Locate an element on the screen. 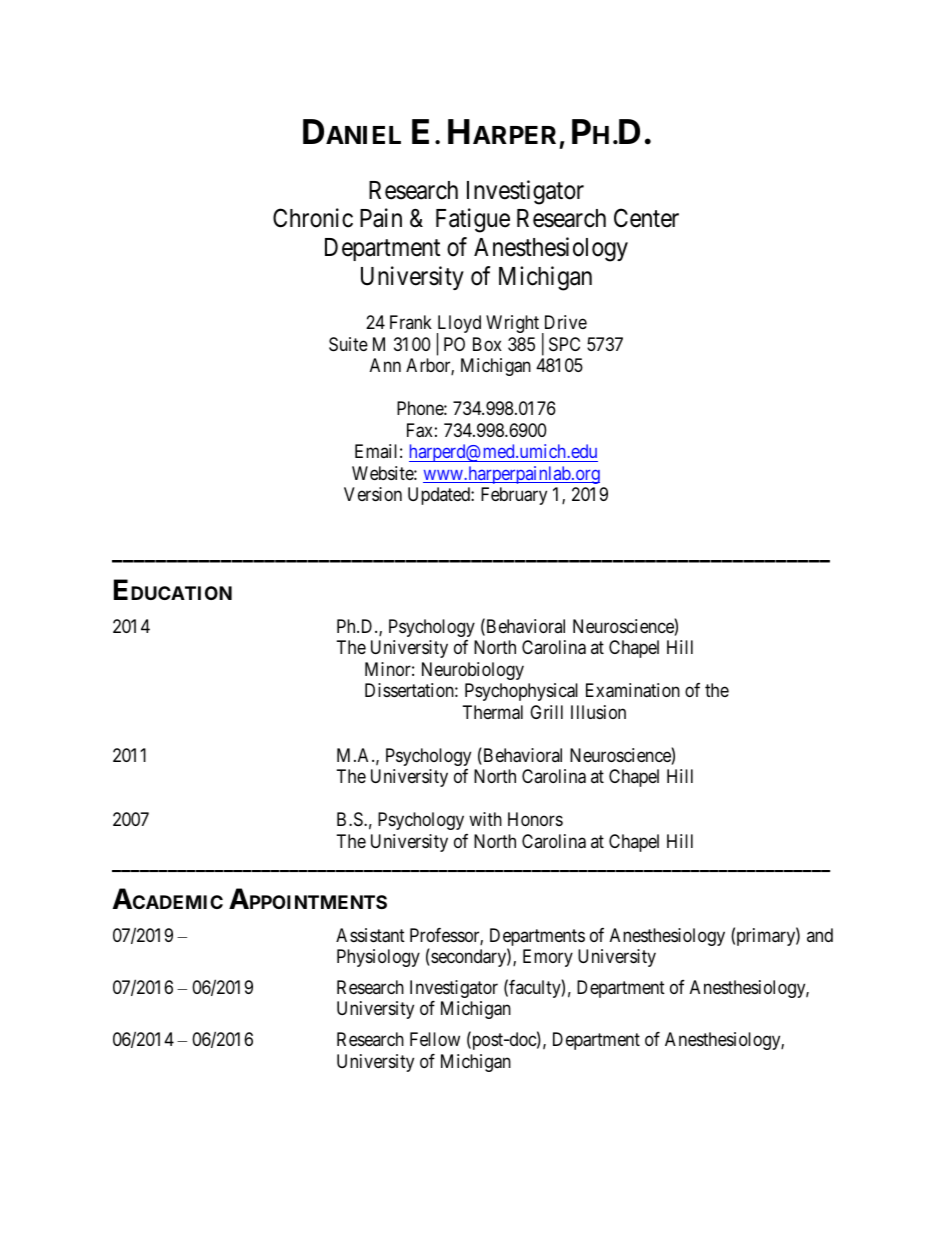 The height and width of the screenshot is (1233, 952). Chronic is located at coordinates (313, 218).
